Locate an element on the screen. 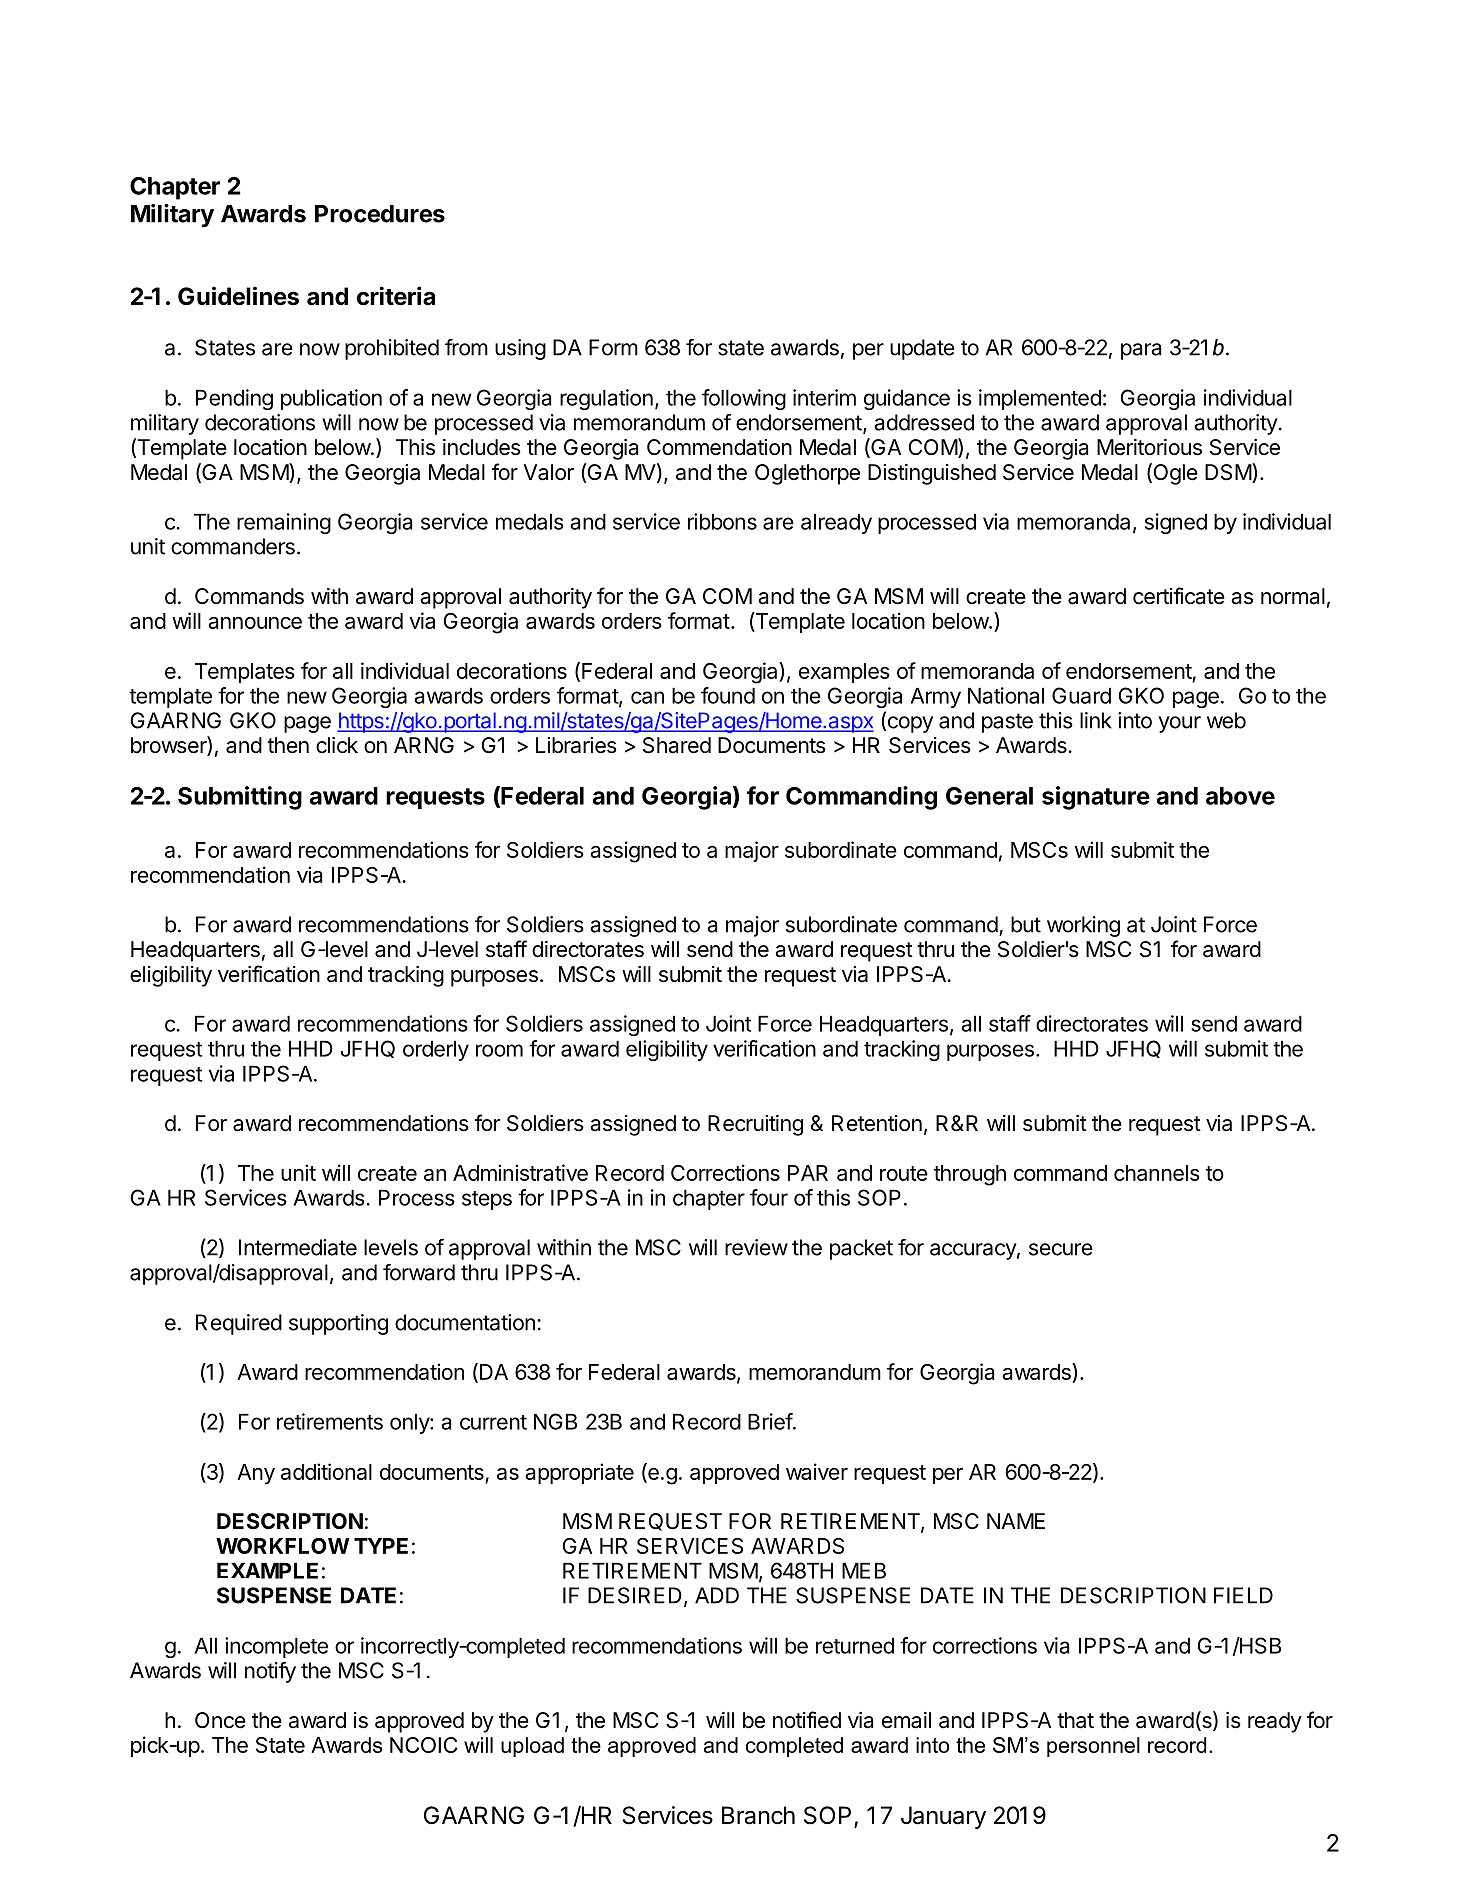 Image resolution: width=1468 pixels, height=1900 pixels. personnel is located at coordinates (1093, 1747).
